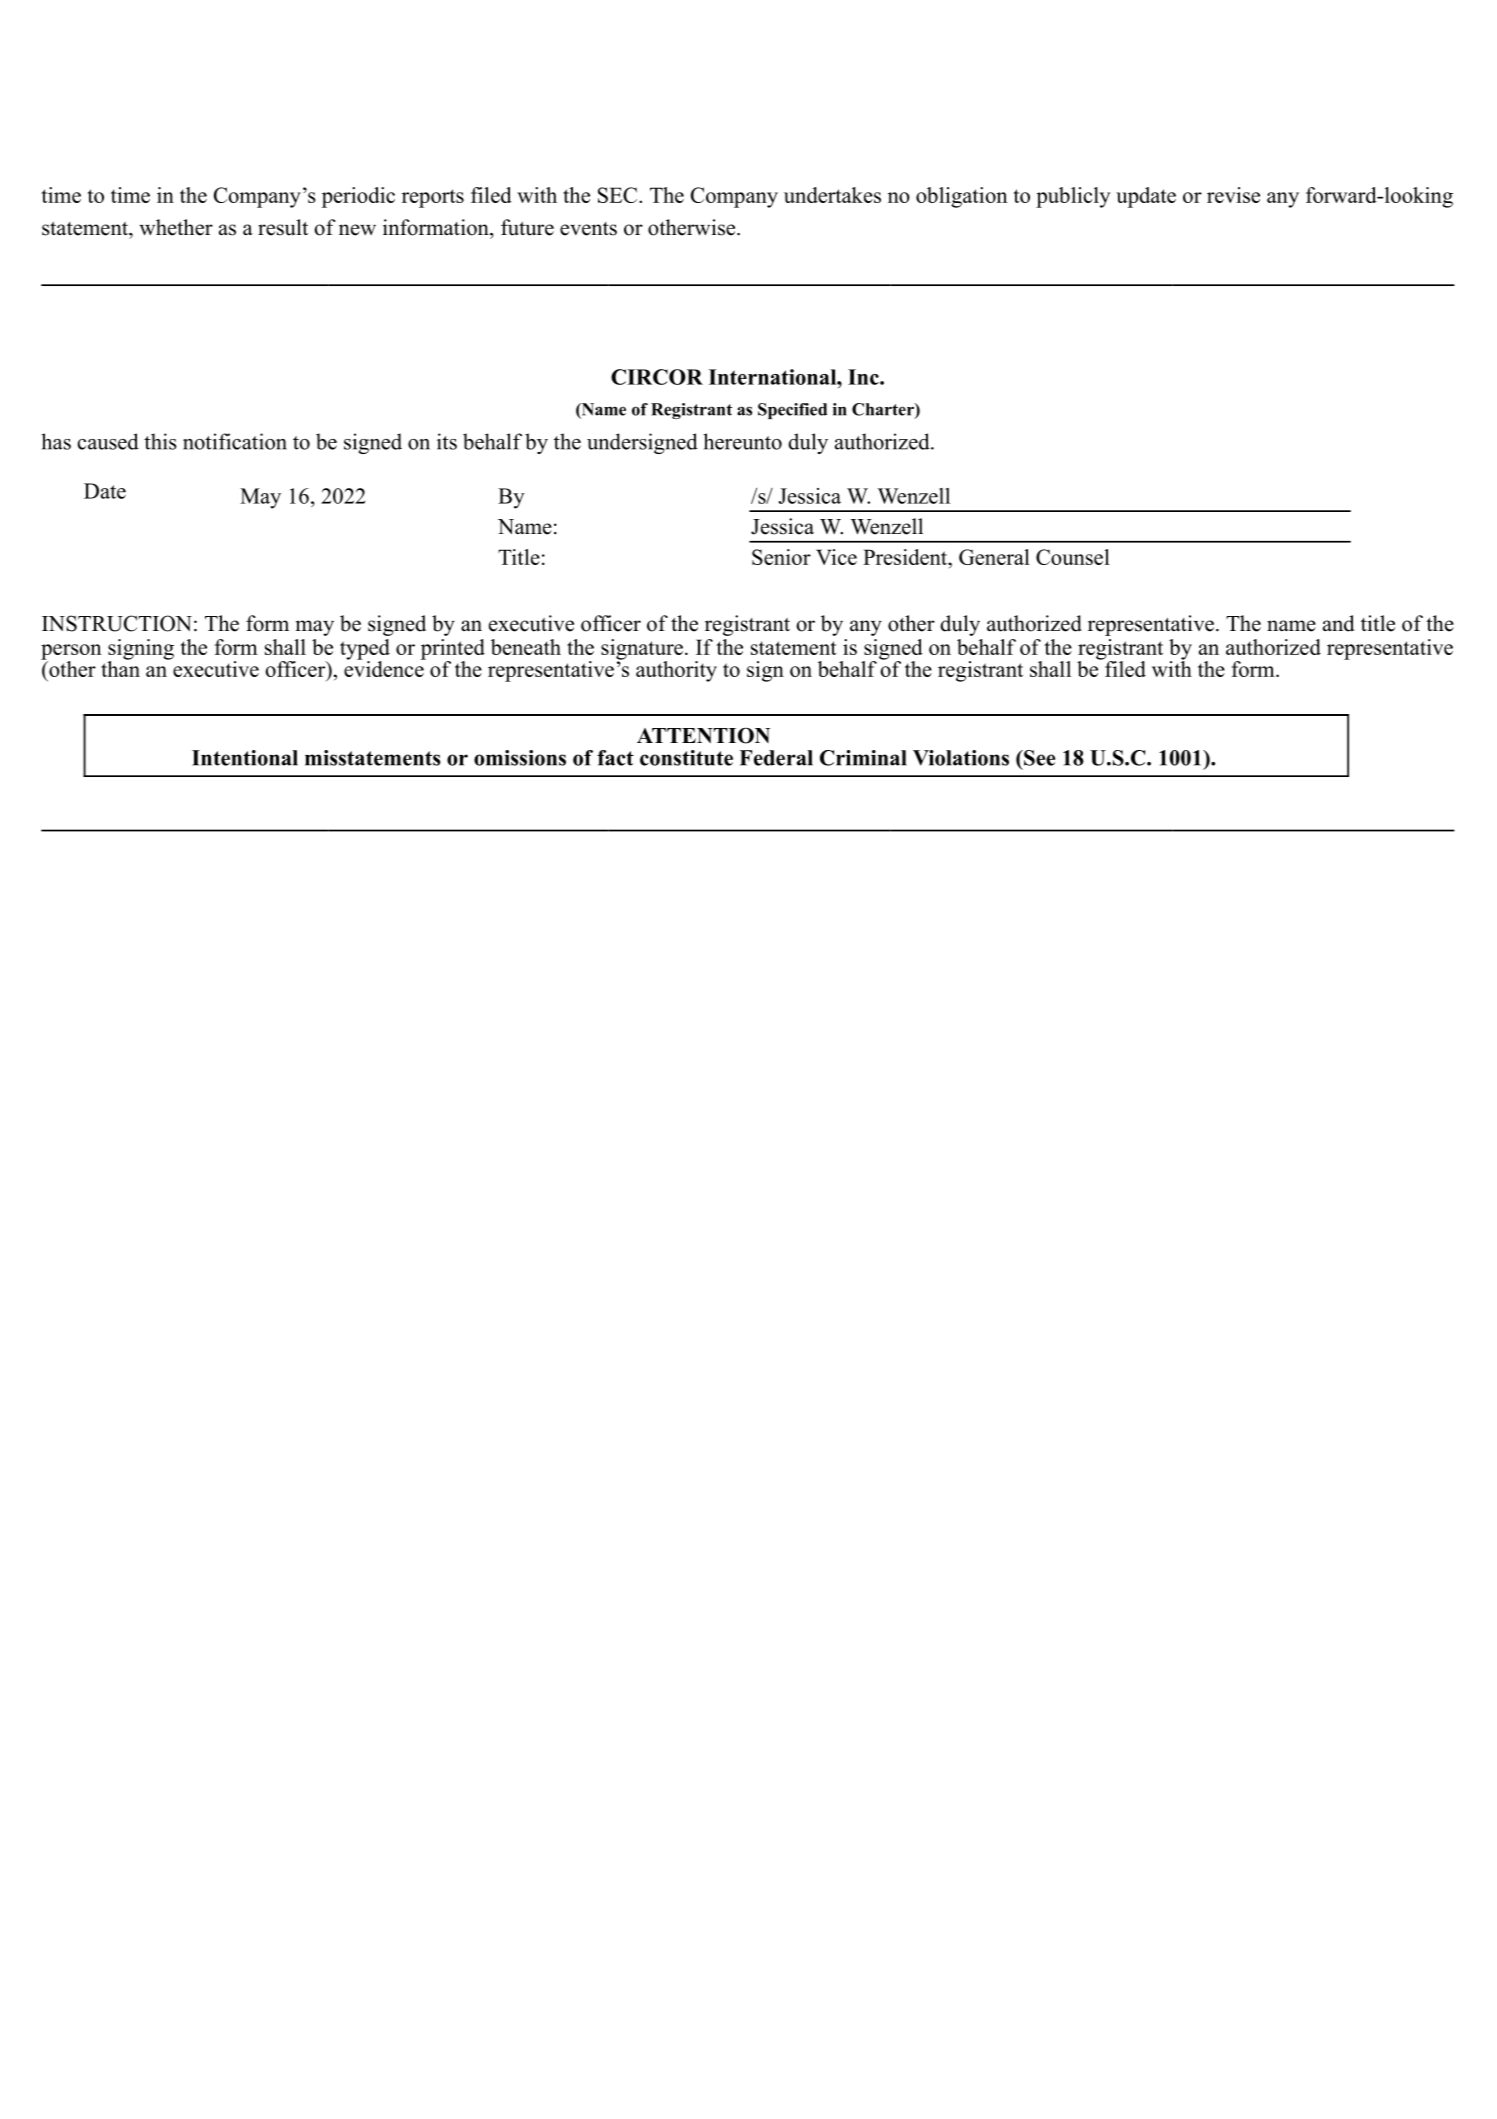 This document has height=2119, width=1497. I want to click on Intentional, so click(245, 758).
